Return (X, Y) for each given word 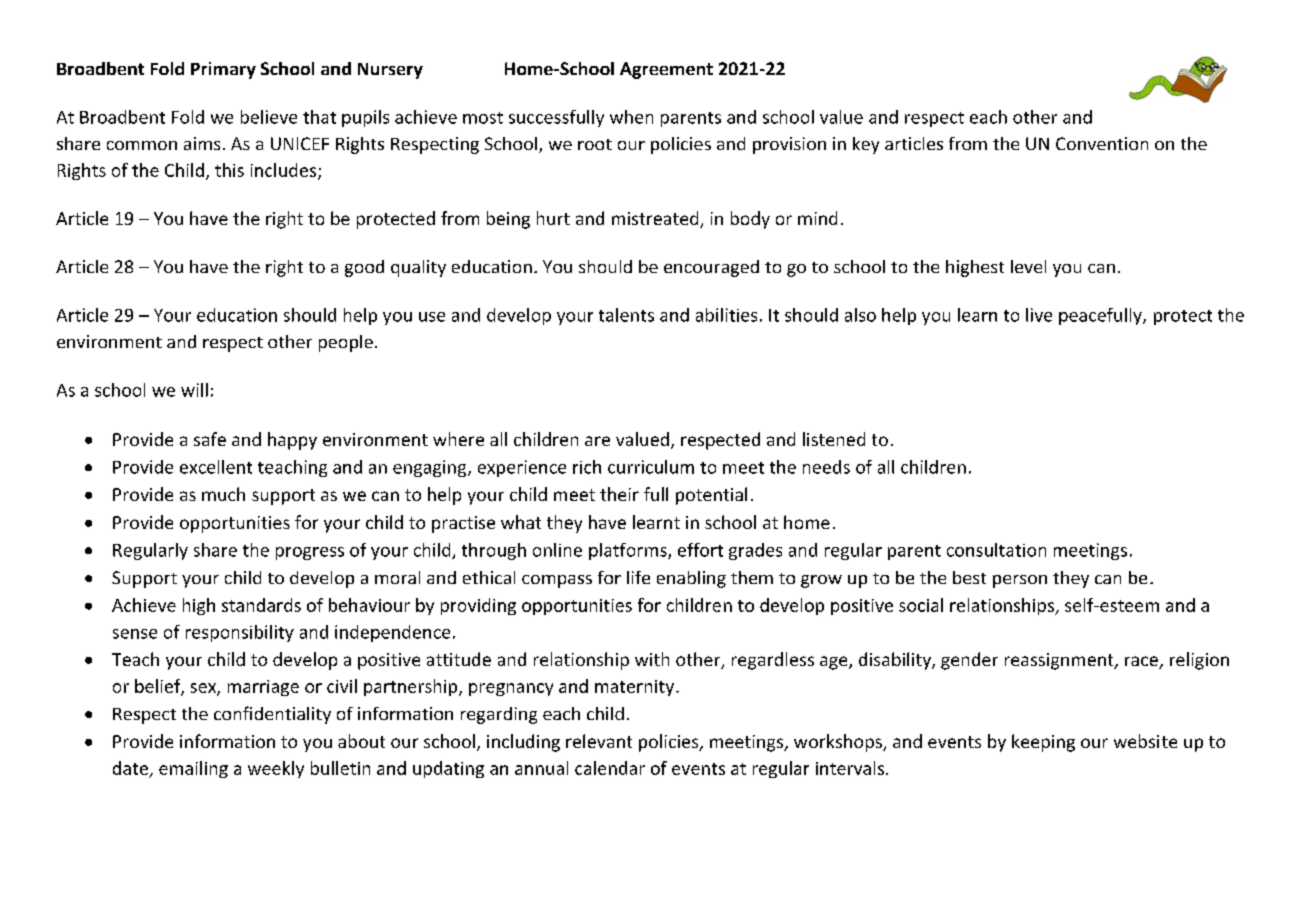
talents (626, 315)
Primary (223, 70)
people (346, 343)
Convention (1102, 143)
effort (700, 550)
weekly (276, 769)
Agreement (666, 70)
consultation (996, 550)
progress (310, 553)
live (1039, 315)
